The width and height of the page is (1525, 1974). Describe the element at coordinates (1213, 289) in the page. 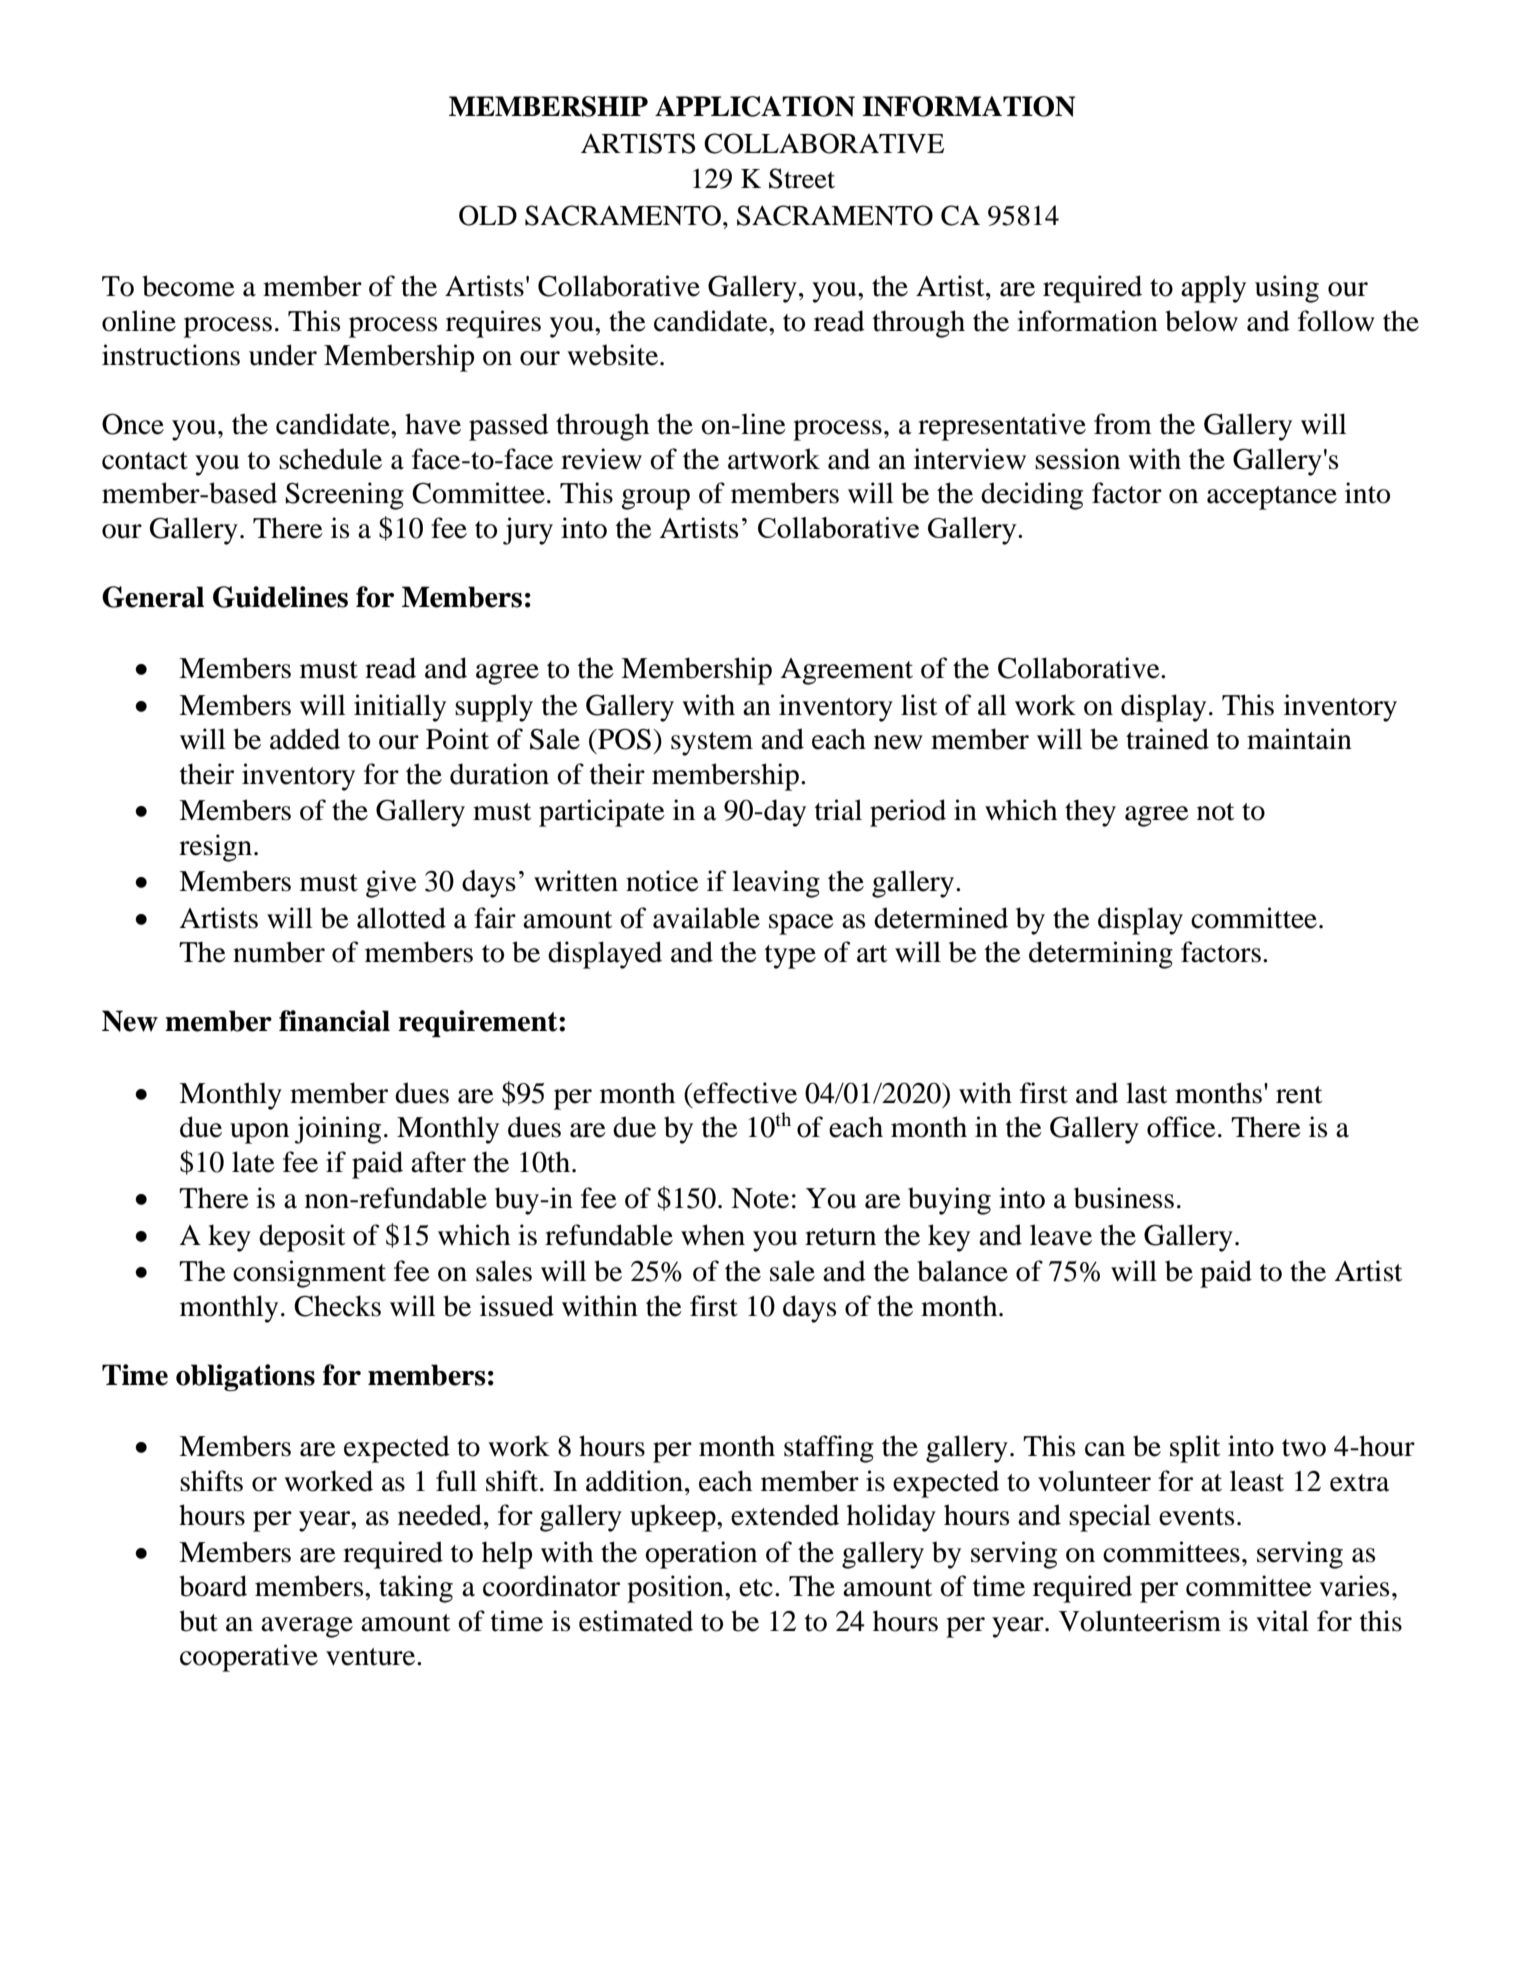

I see `apply` at that location.
